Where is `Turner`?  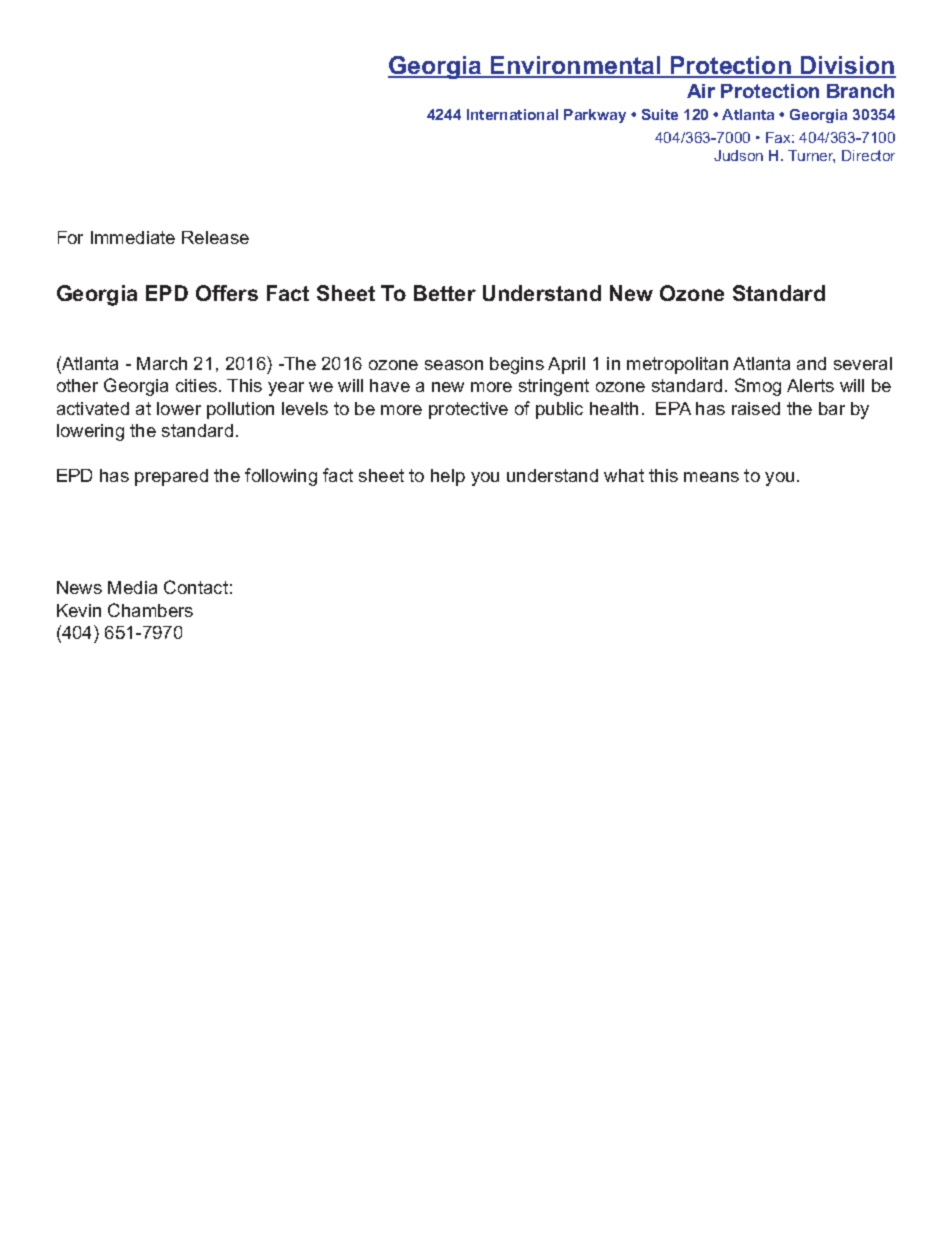 Turner is located at coordinates (811, 156).
